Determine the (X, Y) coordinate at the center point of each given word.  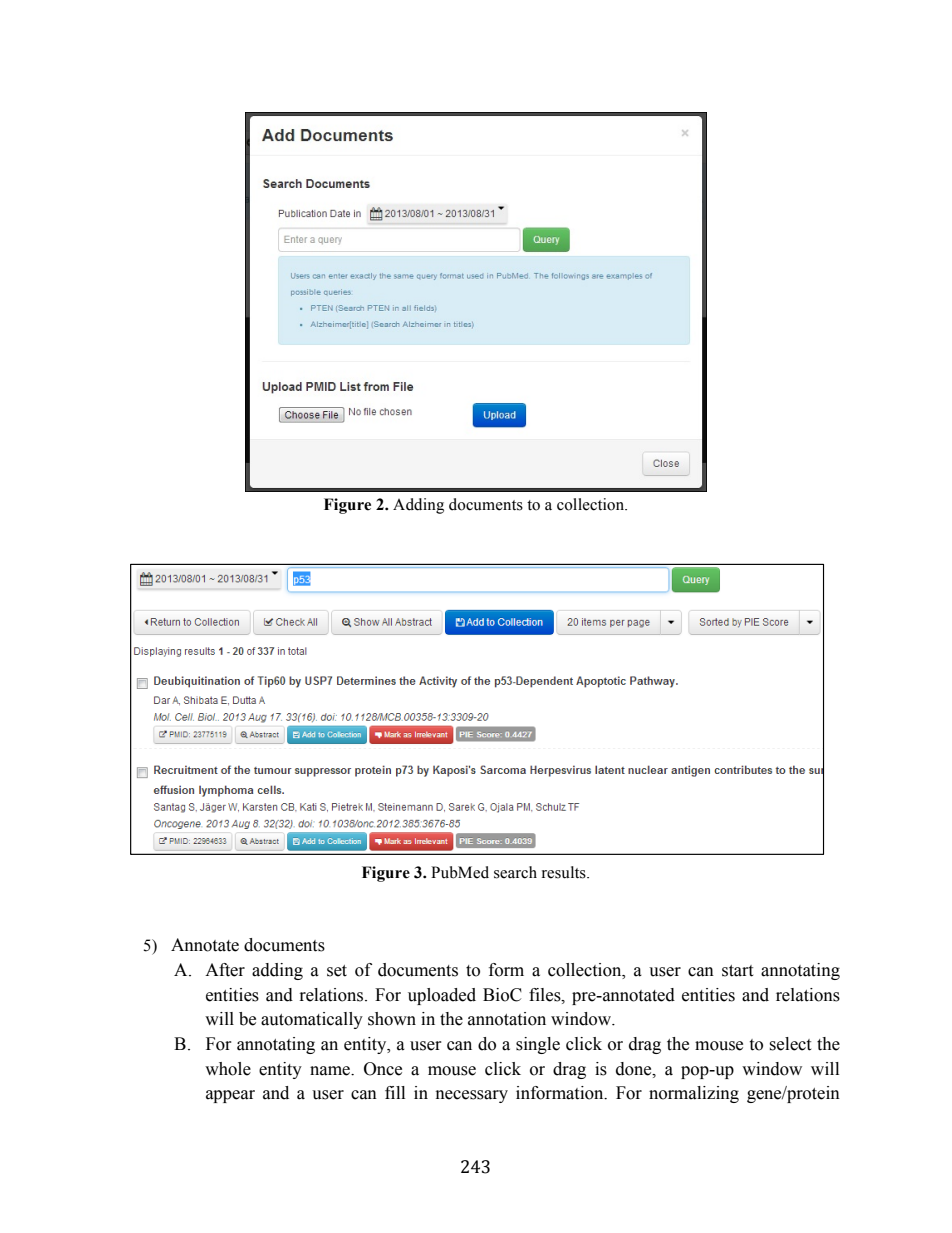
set (337, 971)
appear (230, 1096)
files (546, 995)
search (515, 872)
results (565, 872)
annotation (507, 1019)
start (737, 971)
